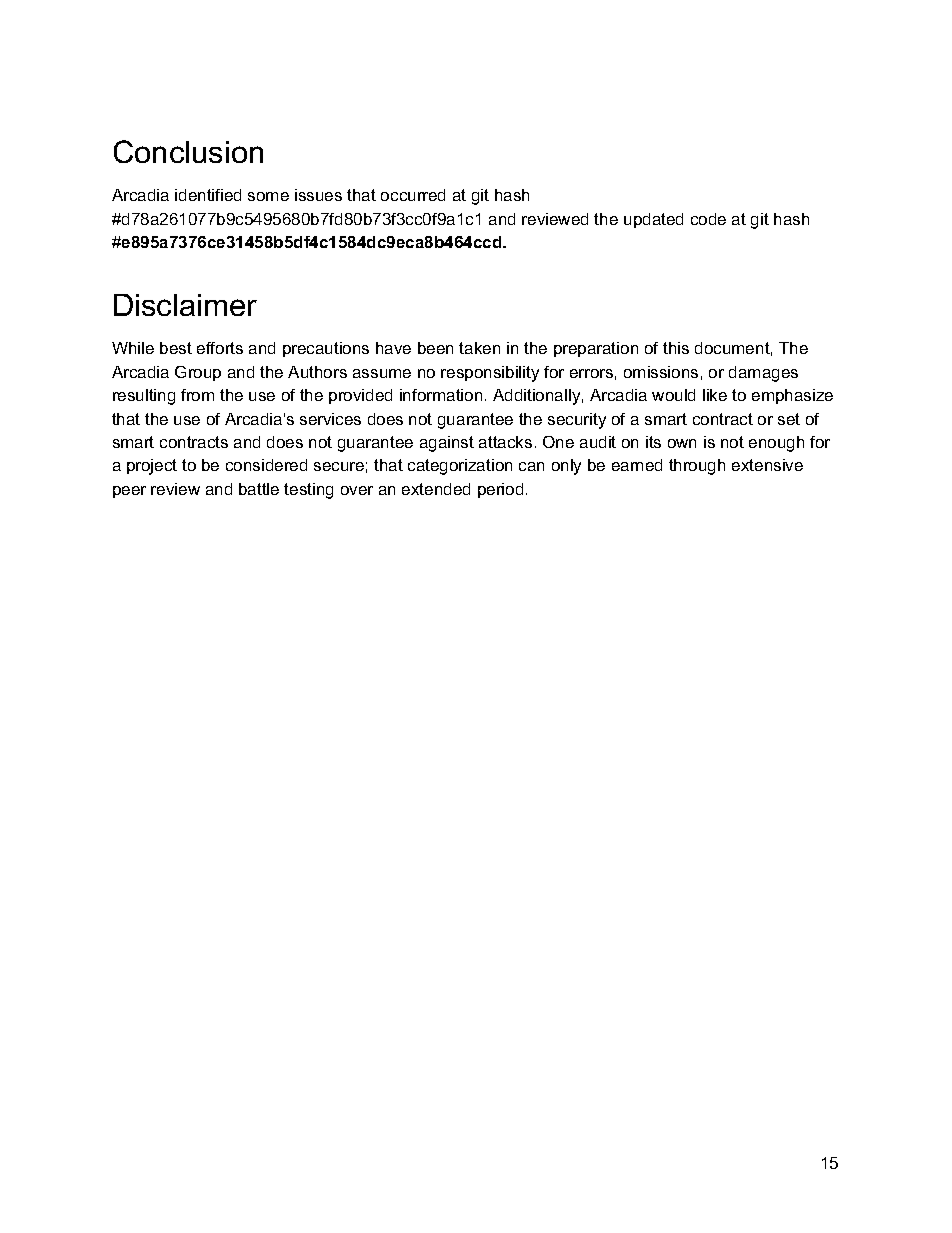  I want to click on taken, so click(479, 348).
